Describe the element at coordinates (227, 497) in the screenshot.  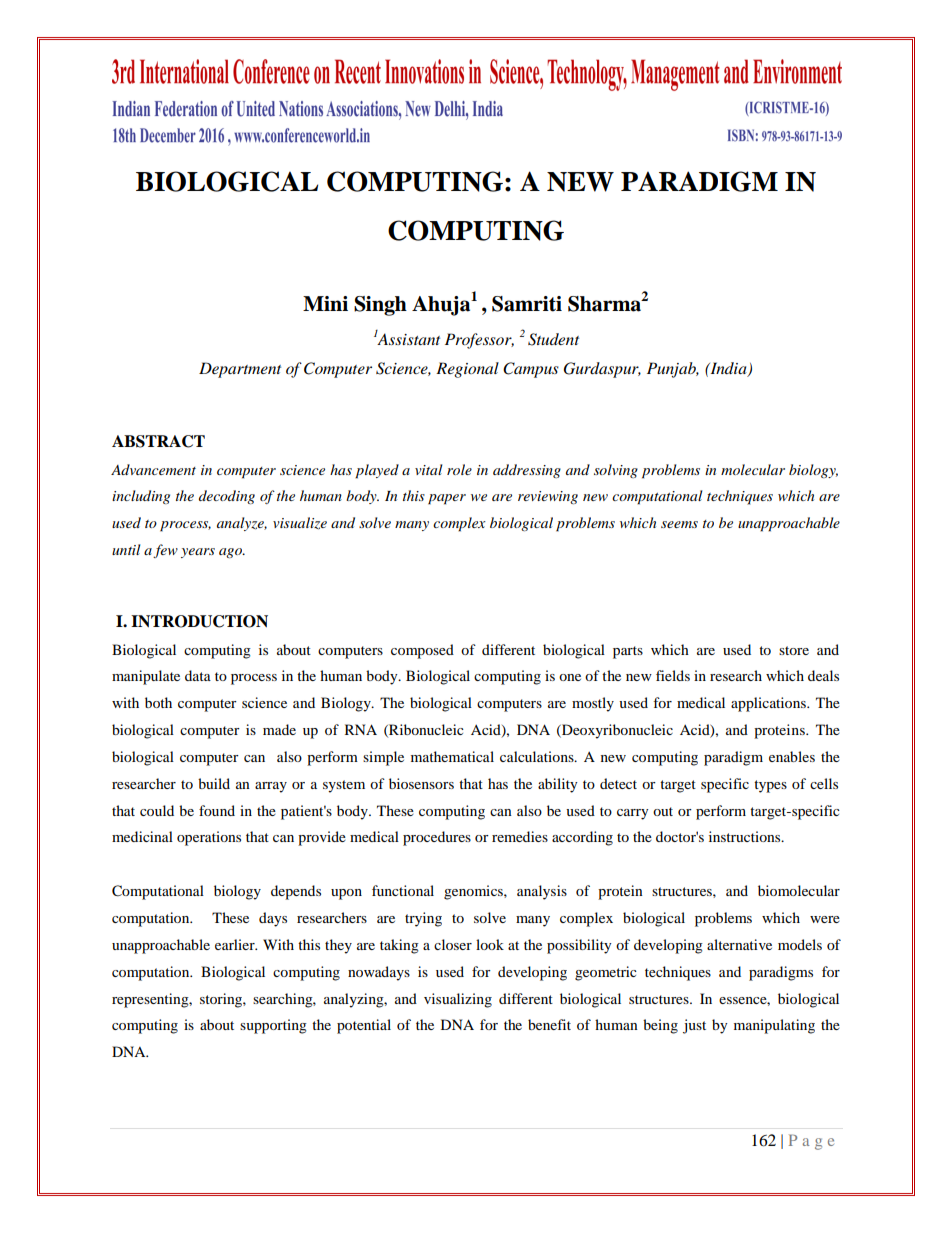
I see `decoding` at that location.
